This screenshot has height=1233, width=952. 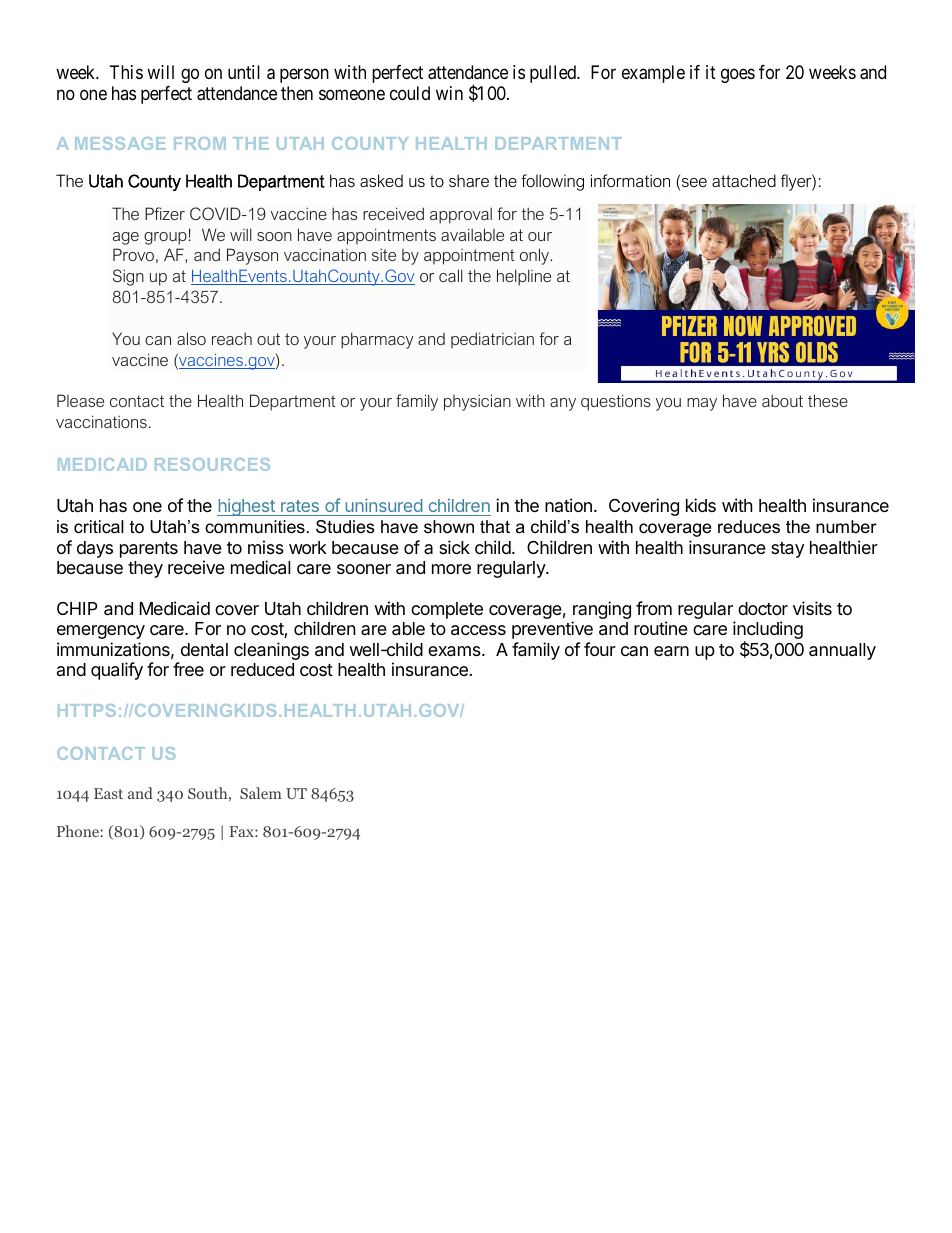 I want to click on reduces, so click(x=749, y=527).
